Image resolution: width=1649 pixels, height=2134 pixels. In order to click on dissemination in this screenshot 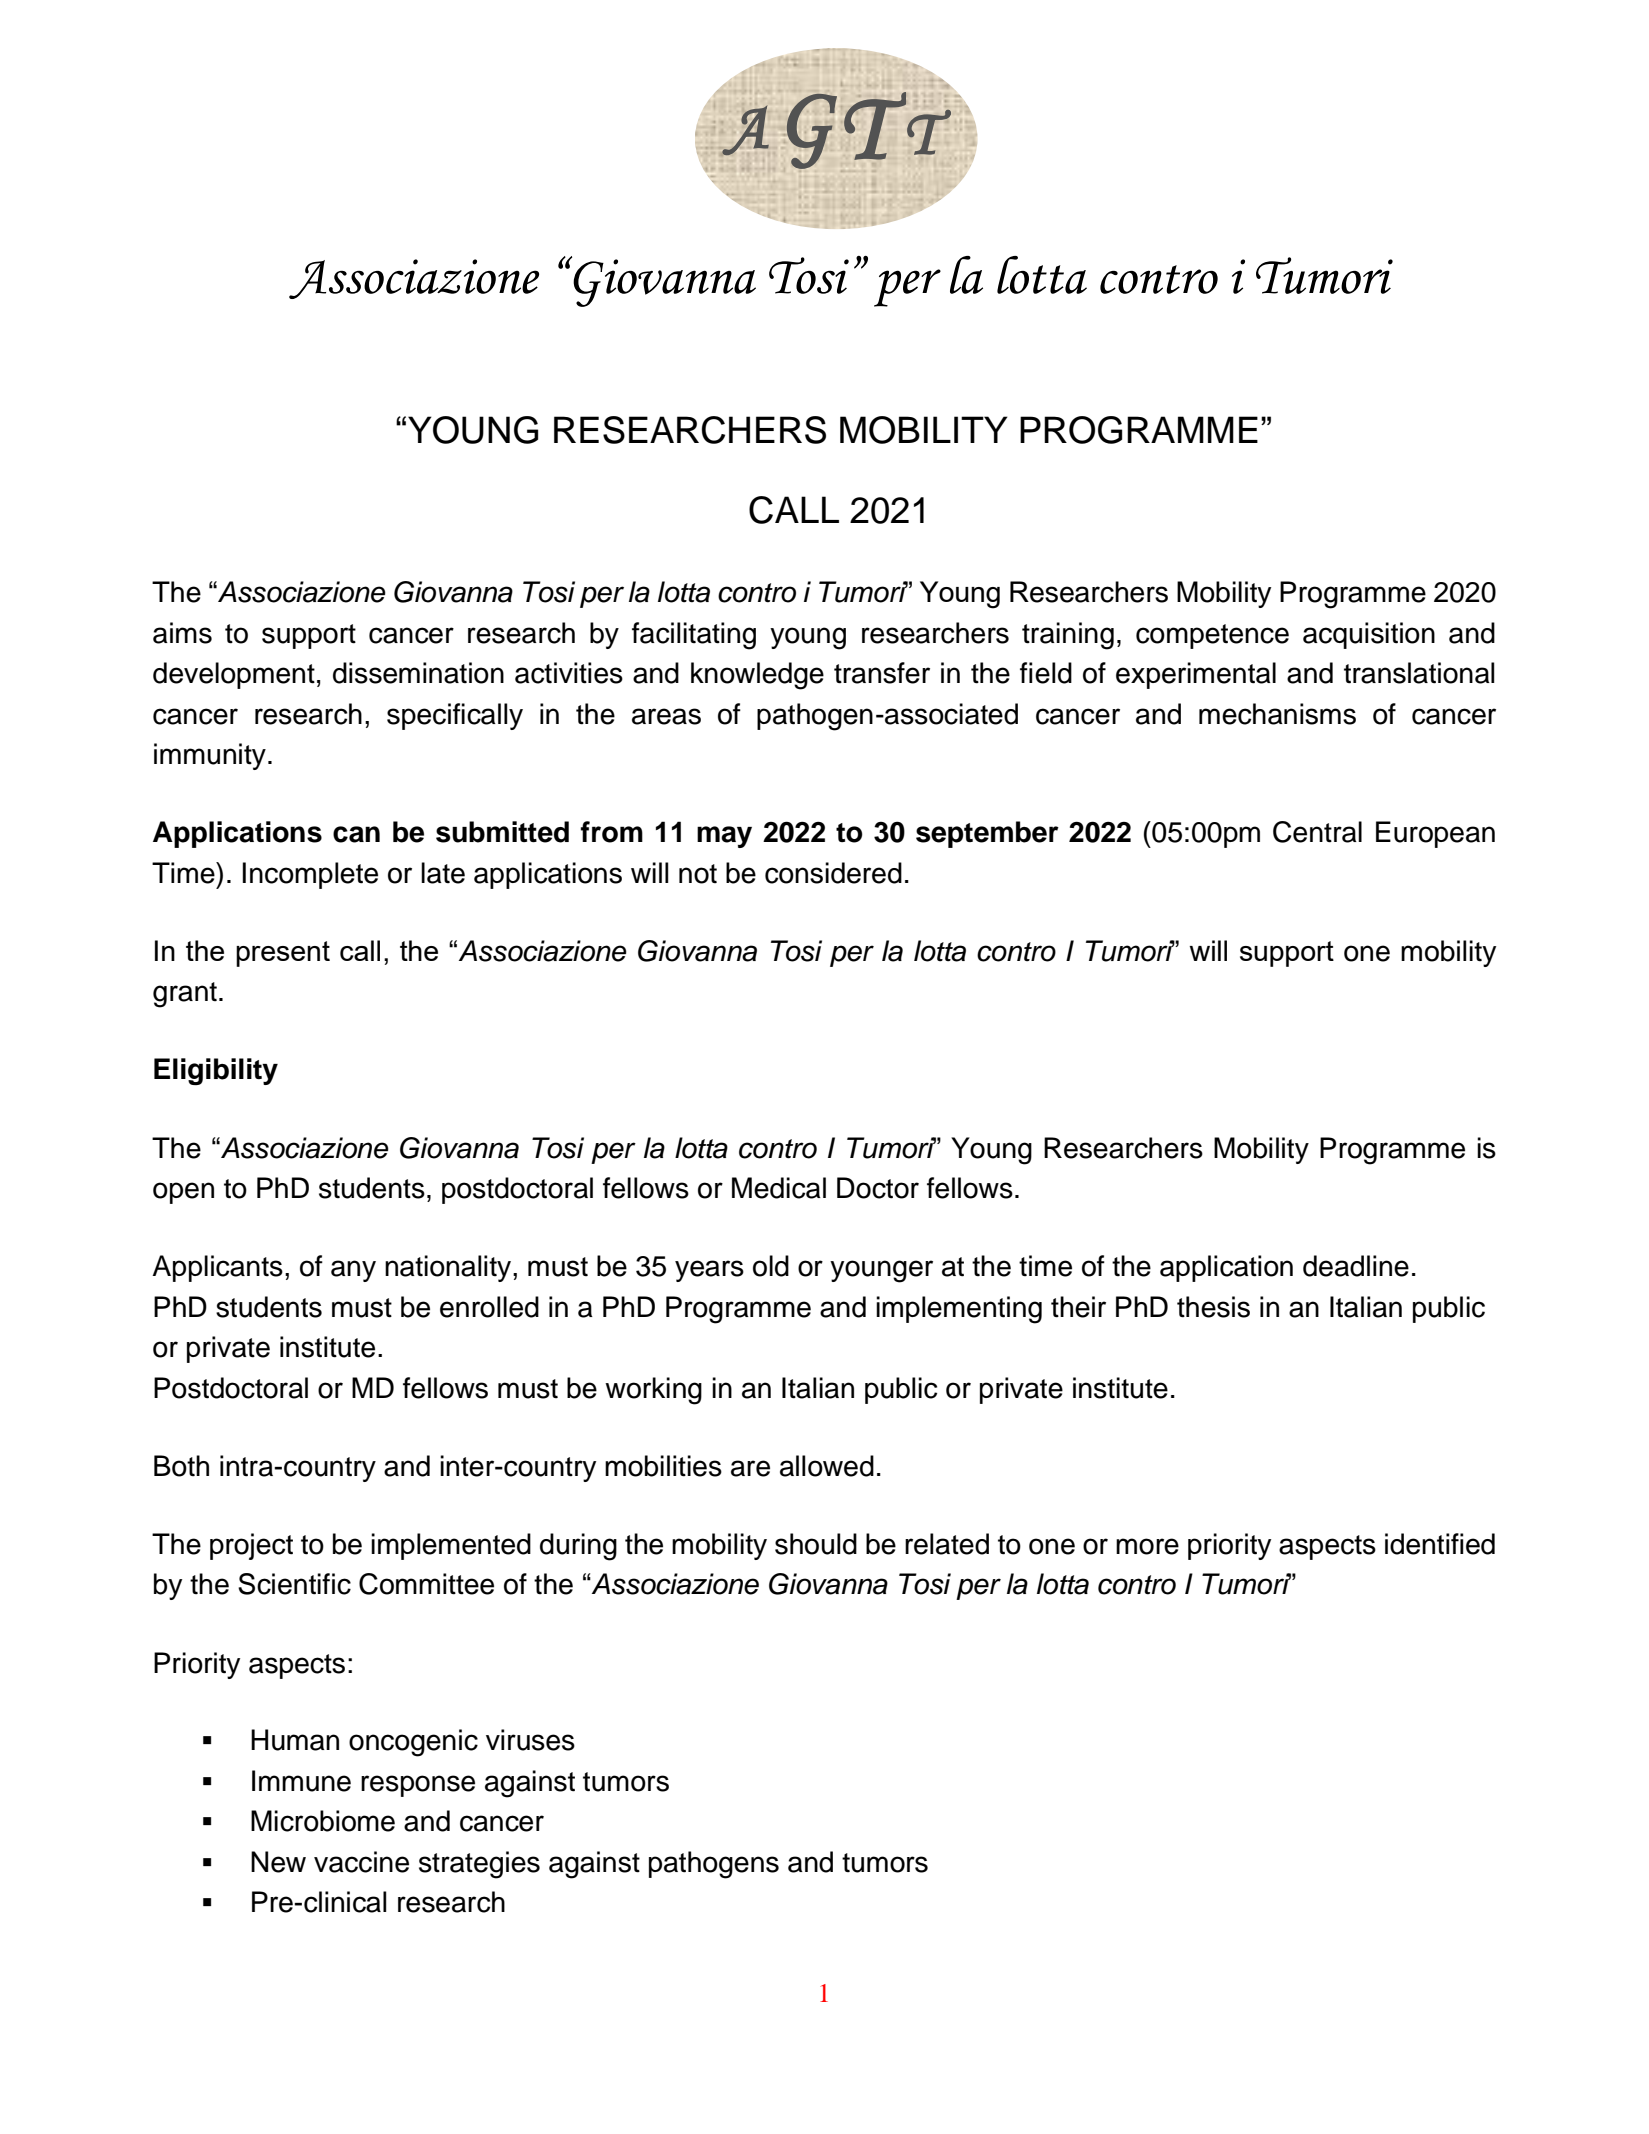, I will do `click(418, 673)`.
